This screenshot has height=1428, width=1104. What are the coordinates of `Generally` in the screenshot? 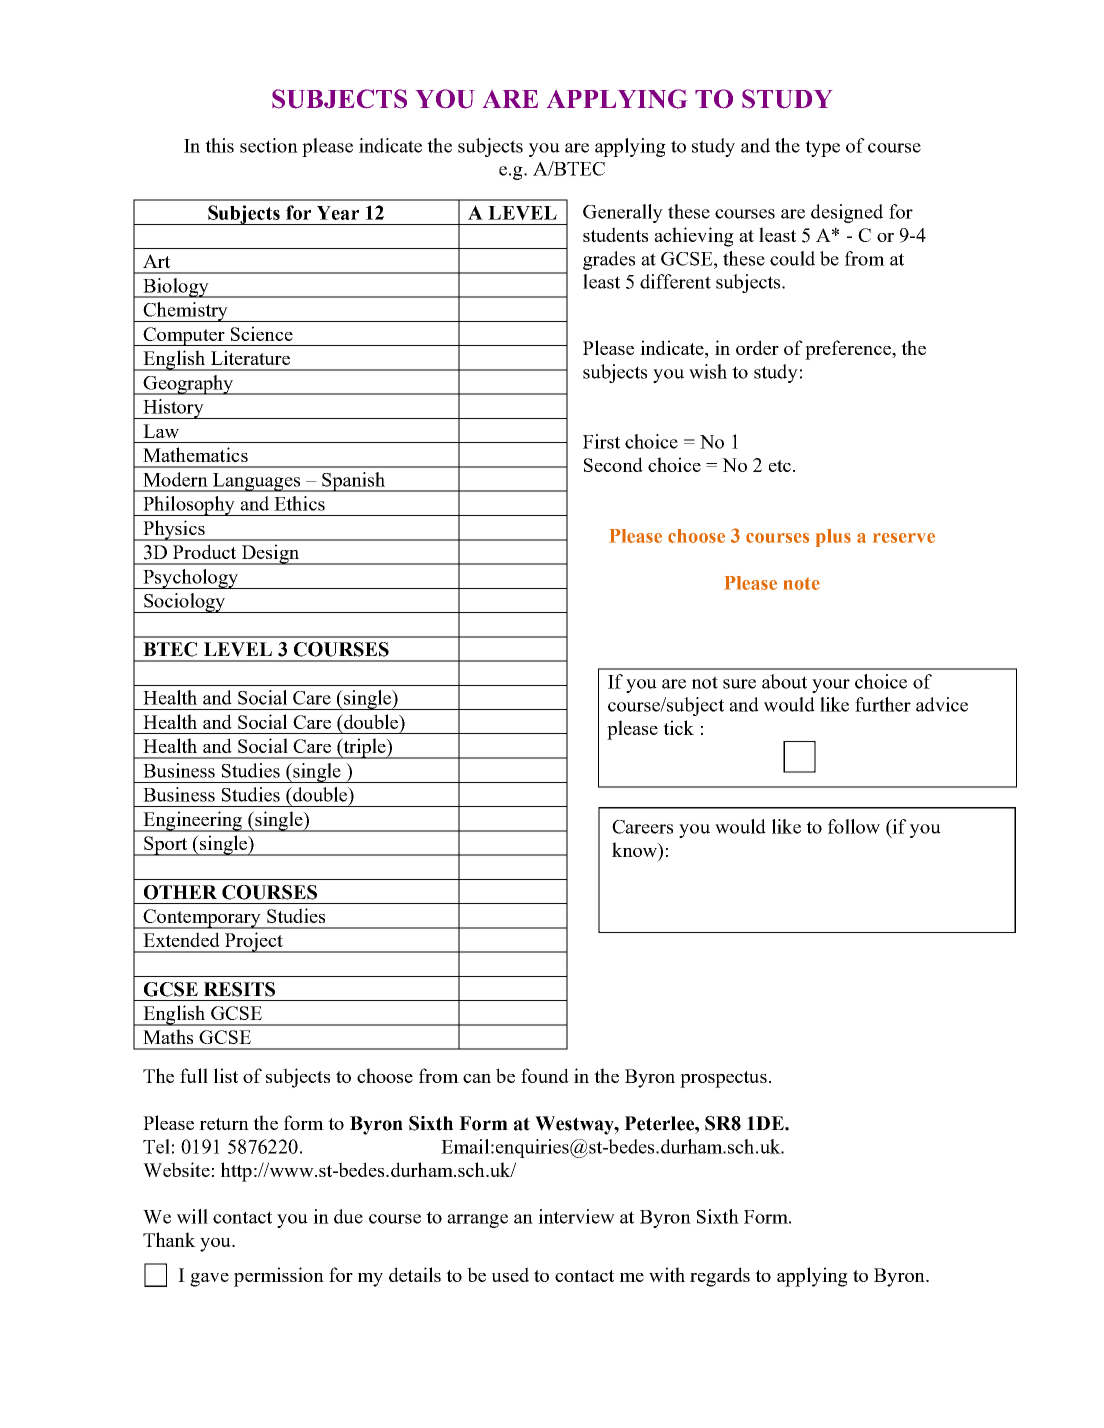 It's located at (623, 213).
